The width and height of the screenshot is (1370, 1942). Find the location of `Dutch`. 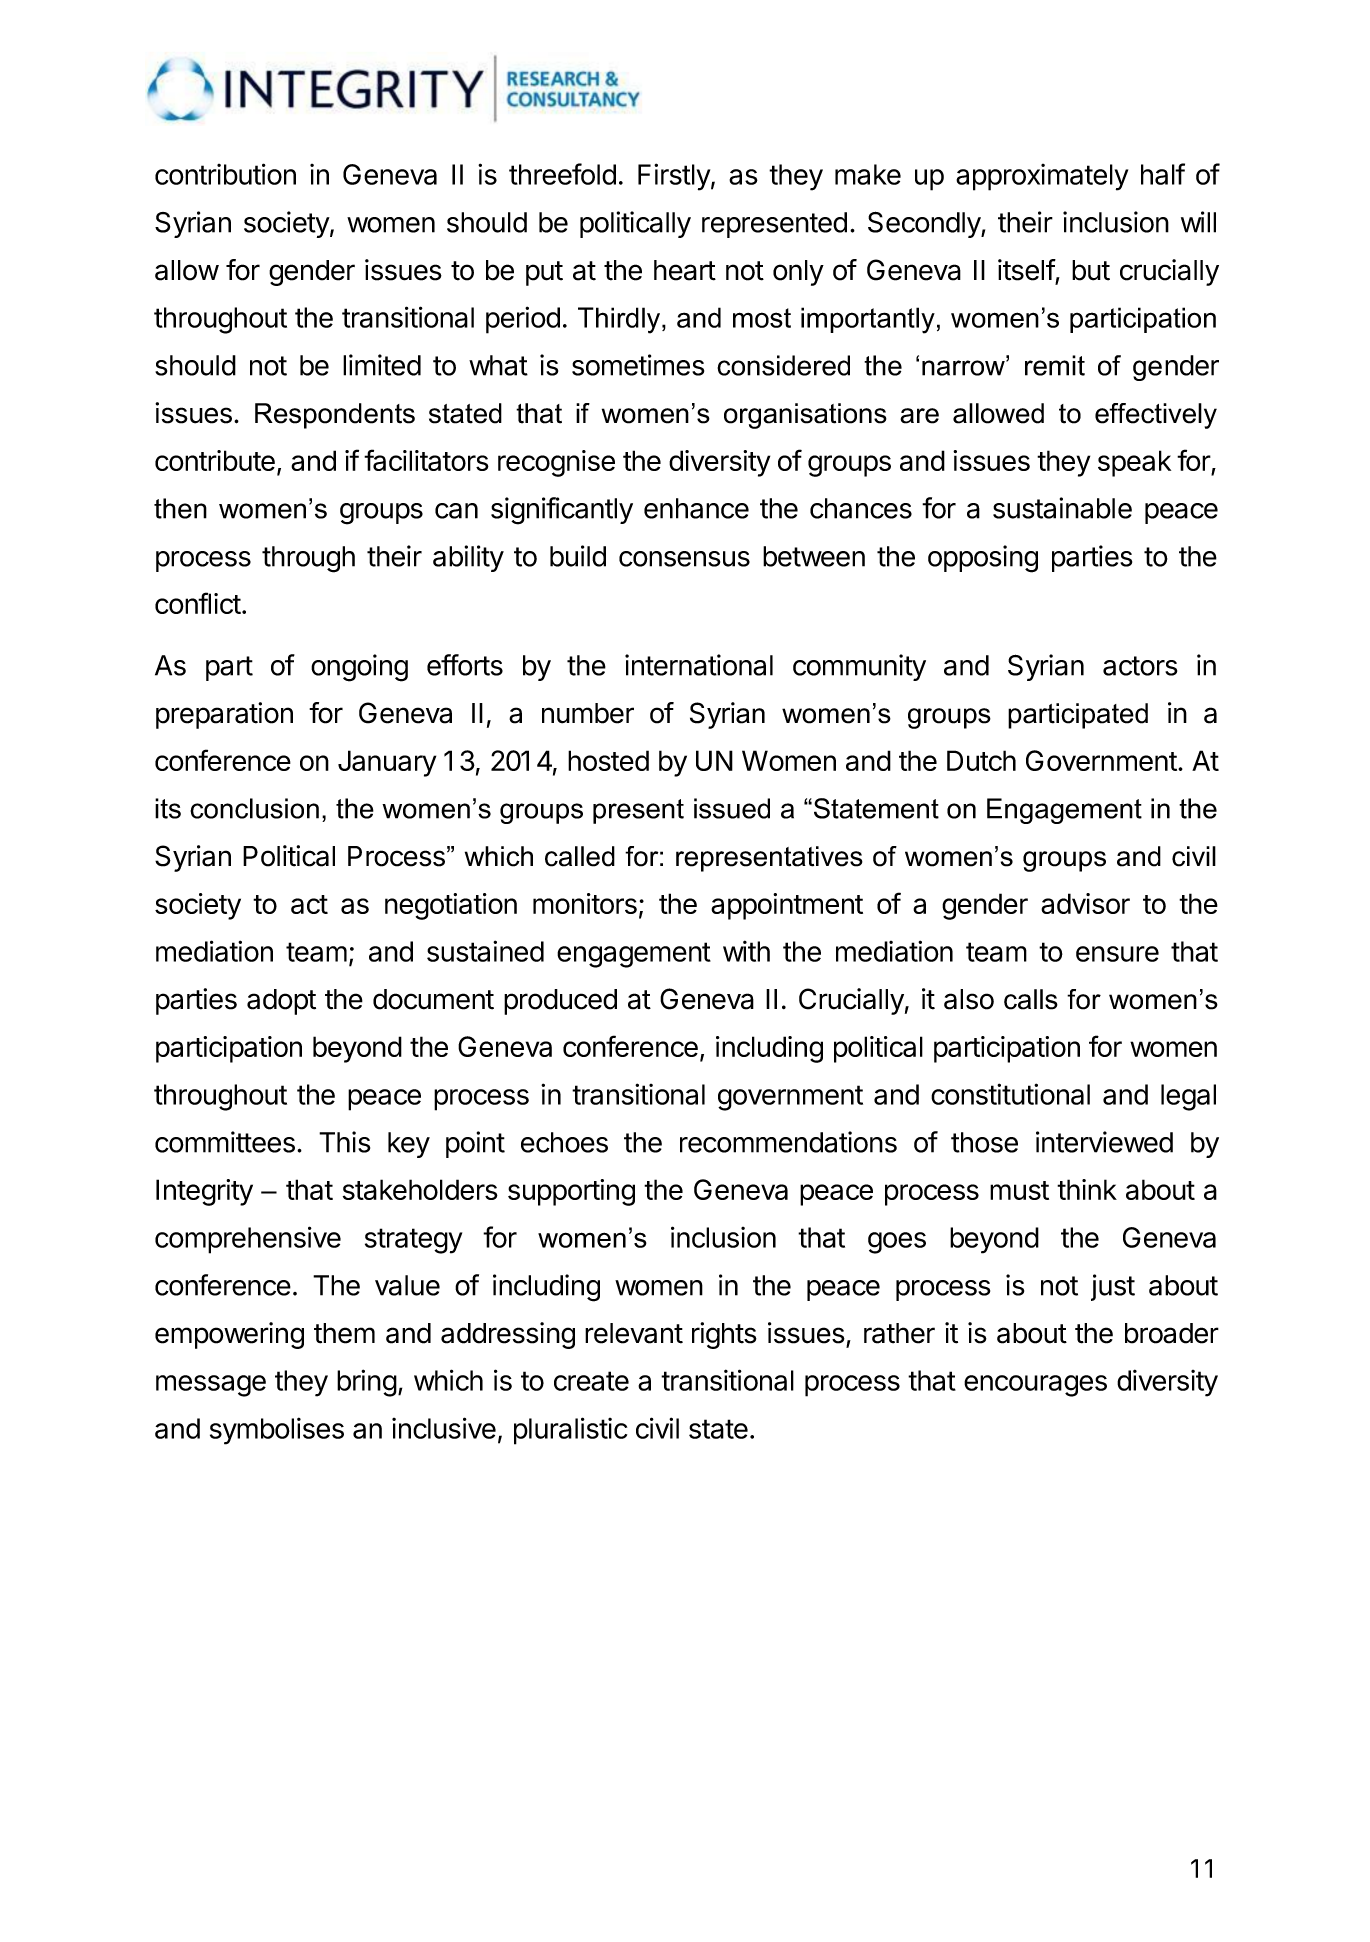

Dutch is located at coordinates (981, 760).
